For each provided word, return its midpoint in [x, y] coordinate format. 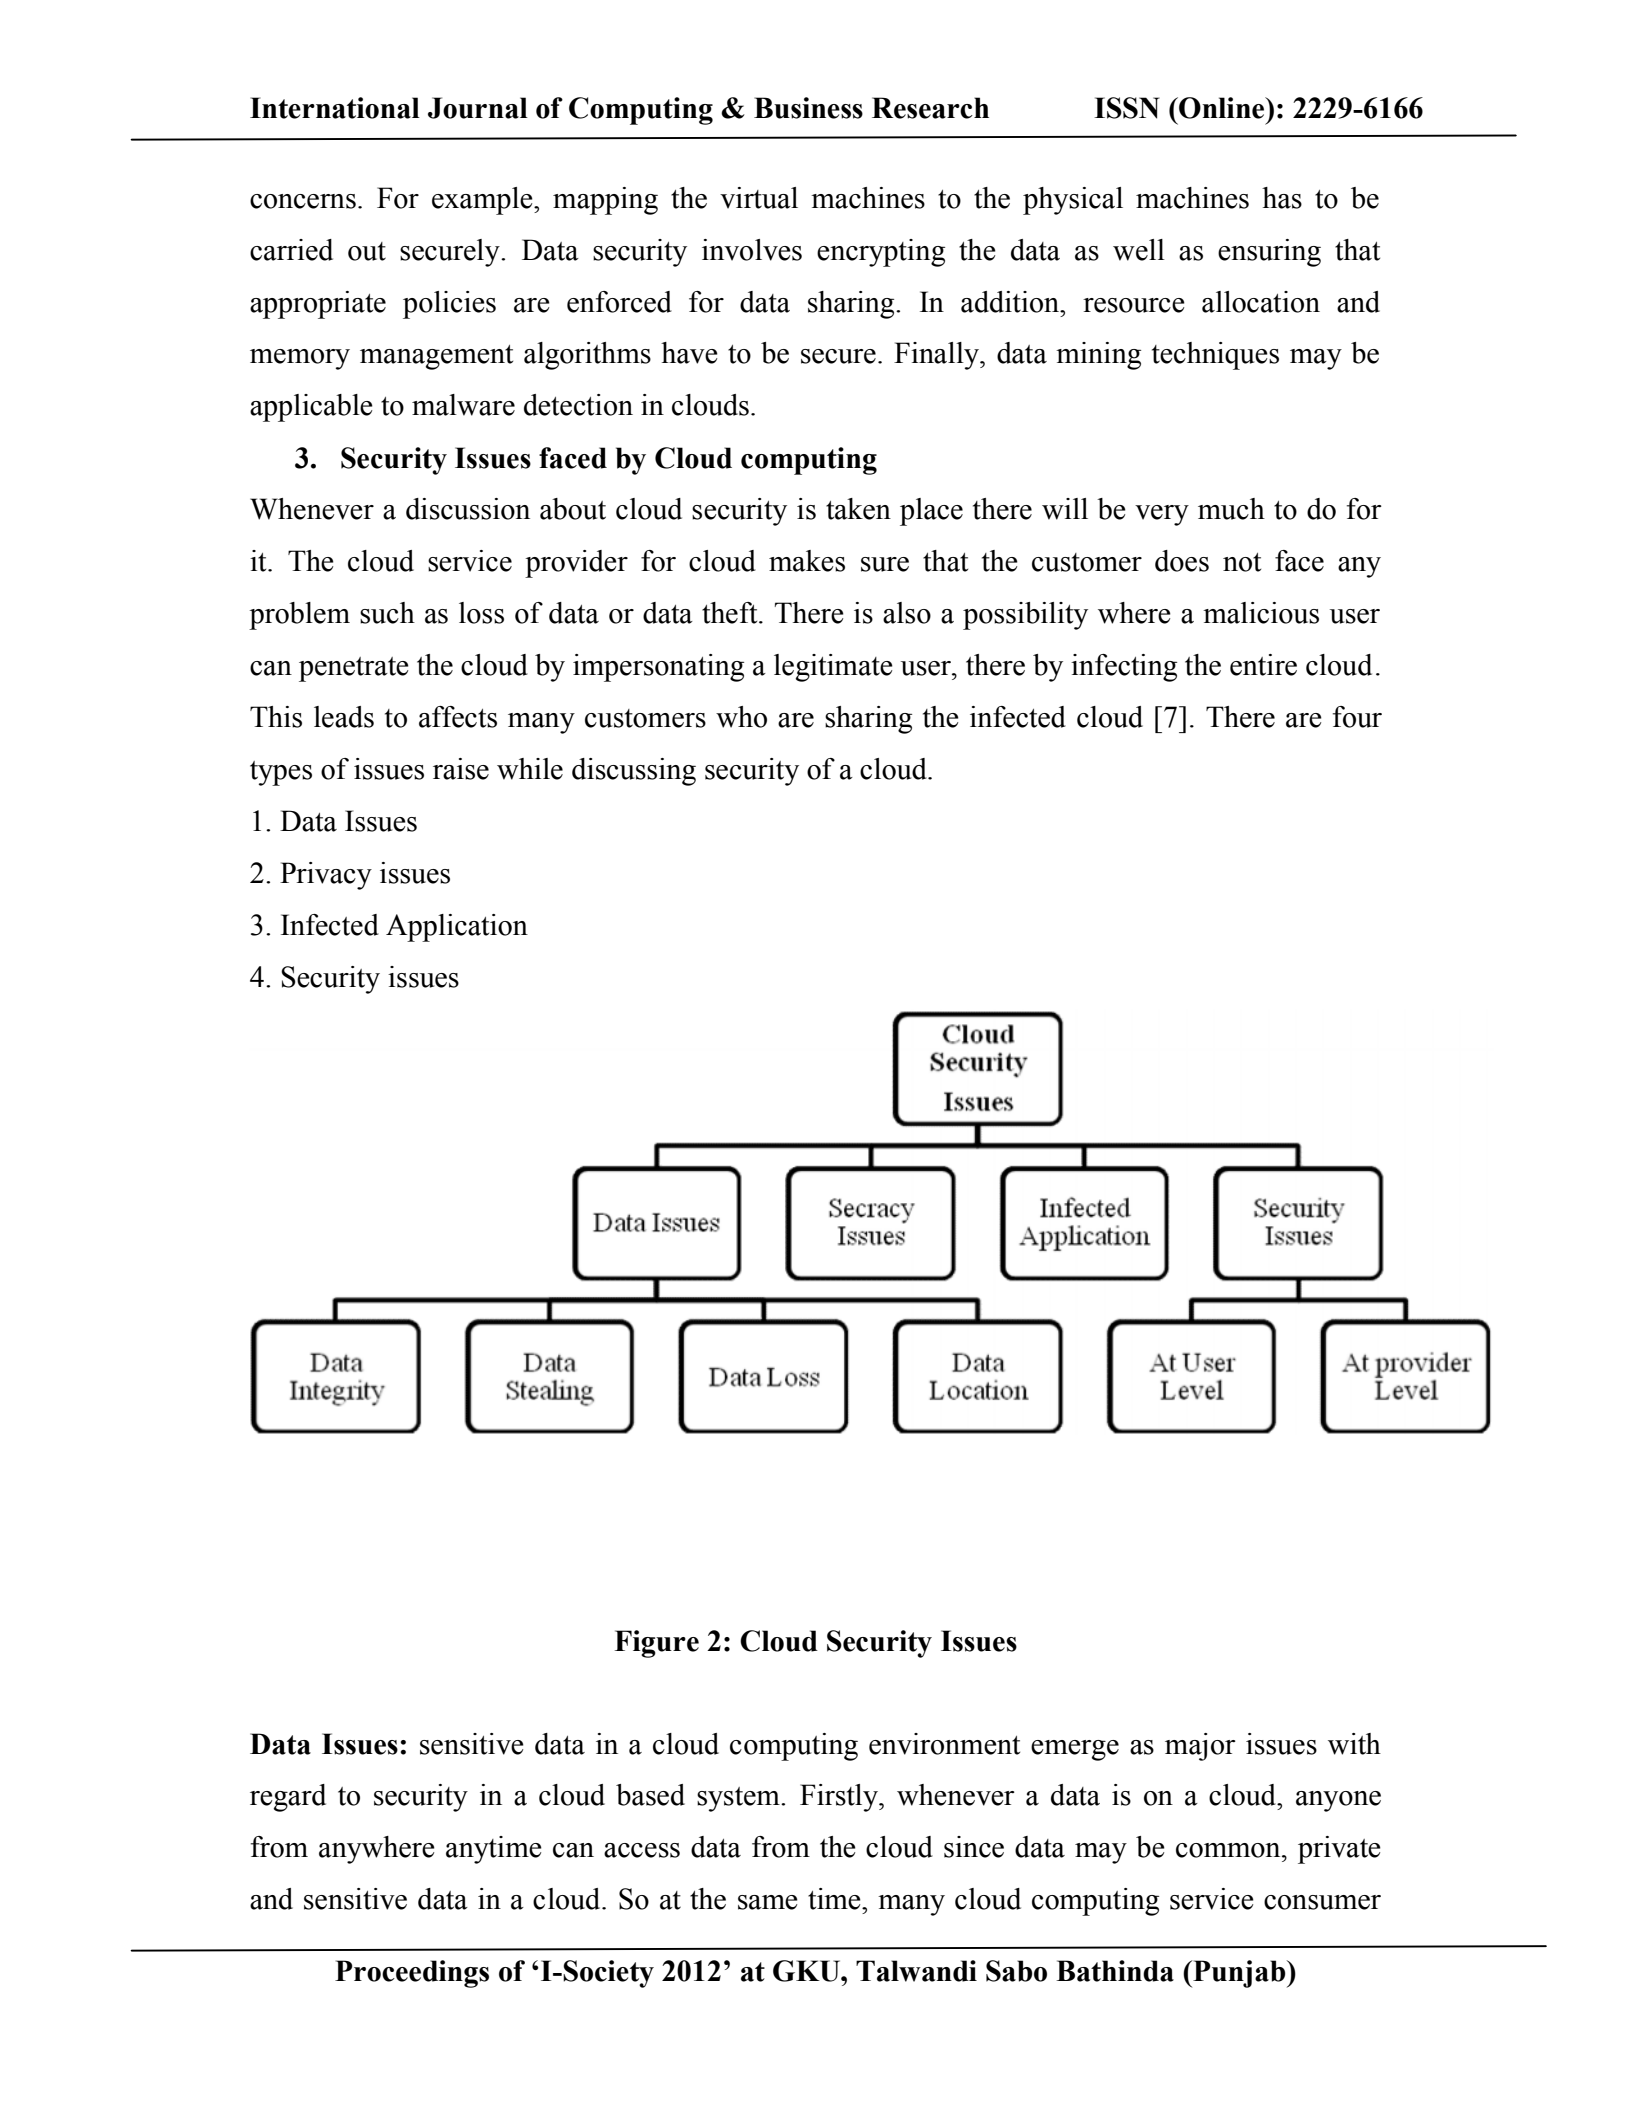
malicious [1261, 613]
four [1357, 717]
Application [457, 928]
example [483, 201]
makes [807, 561]
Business [808, 108]
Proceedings [412, 1974]
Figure [657, 1644]
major [1200, 1747]
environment [944, 1744]
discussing [634, 772]
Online [1222, 108]
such [387, 613]
